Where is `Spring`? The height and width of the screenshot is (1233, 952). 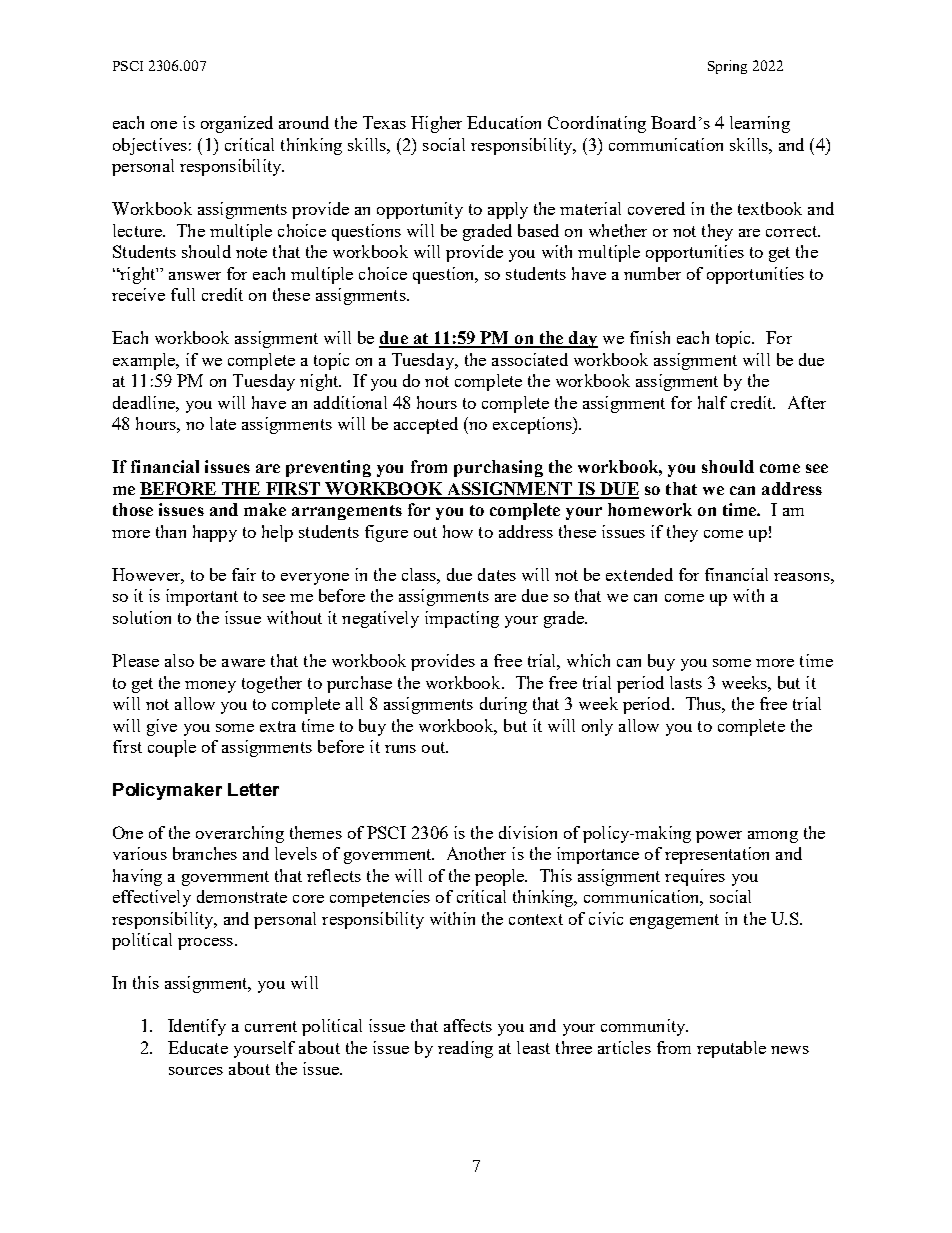 Spring is located at coordinates (727, 67).
